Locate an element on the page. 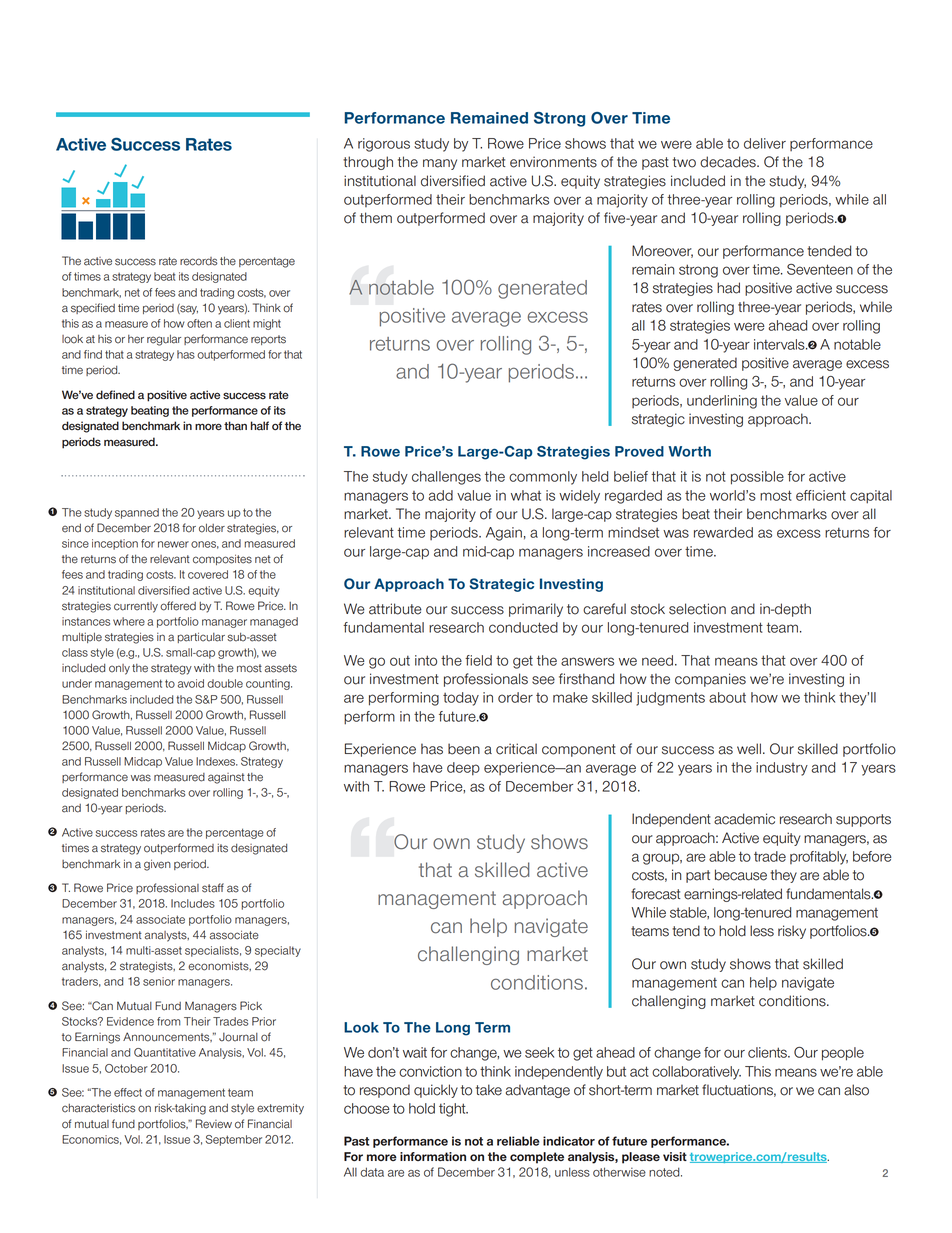  information is located at coordinates (433, 1157).
